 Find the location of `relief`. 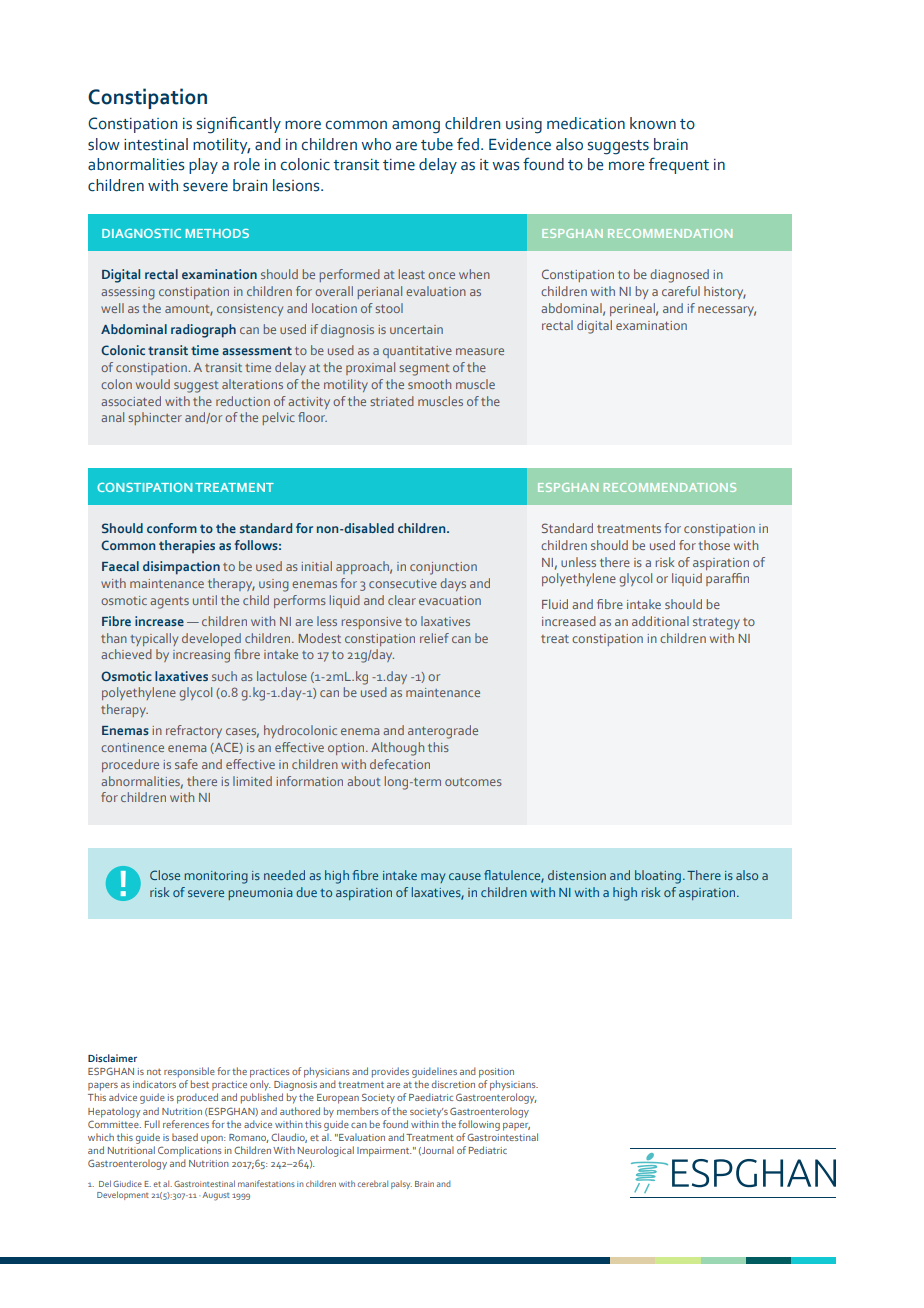

relief is located at coordinates (434, 638).
